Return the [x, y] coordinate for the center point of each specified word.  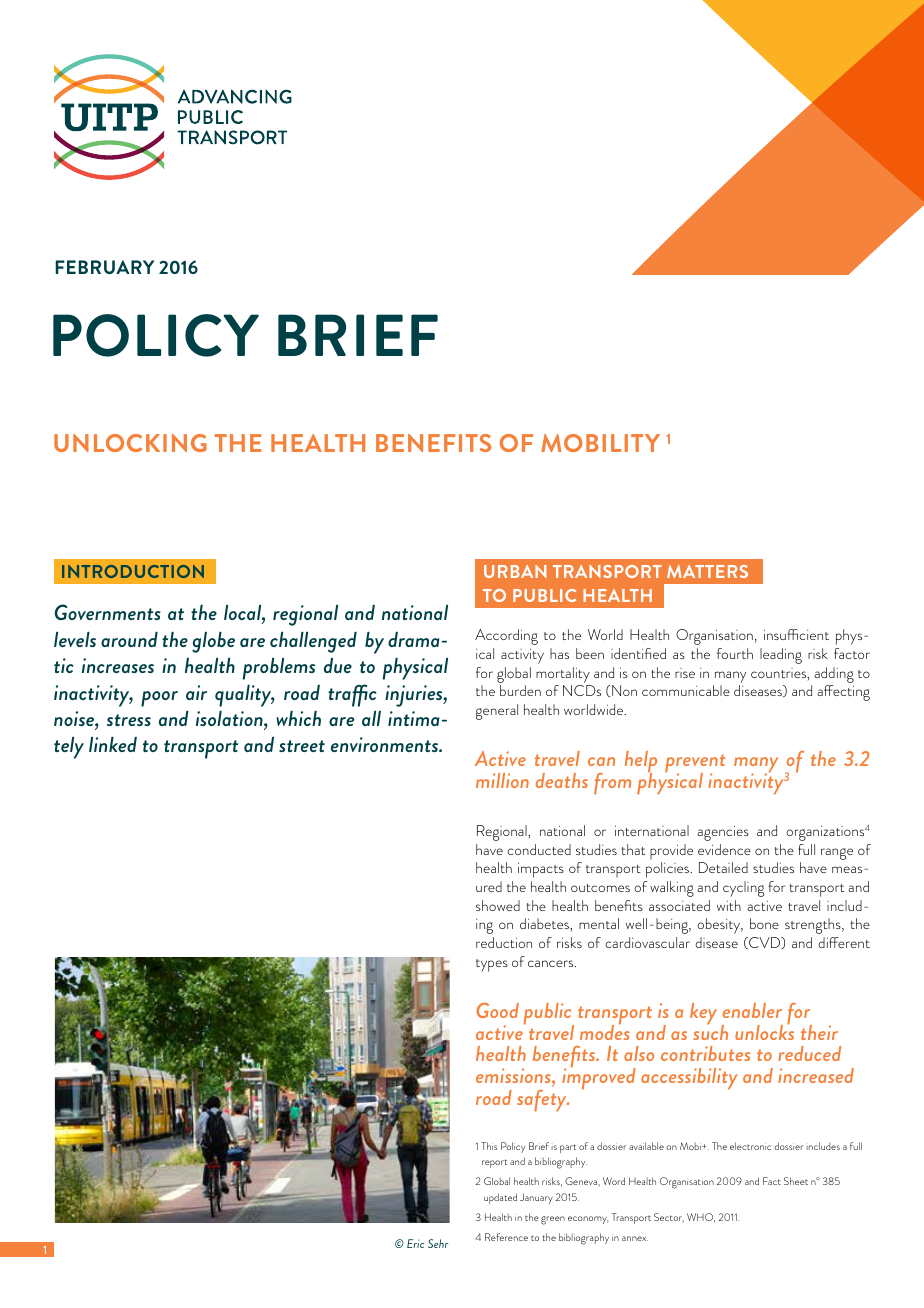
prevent [695, 765]
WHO [701, 1218]
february [104, 267]
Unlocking [130, 443]
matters [707, 571]
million [502, 780]
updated [500, 1198]
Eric [415, 1243]
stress [129, 720]
